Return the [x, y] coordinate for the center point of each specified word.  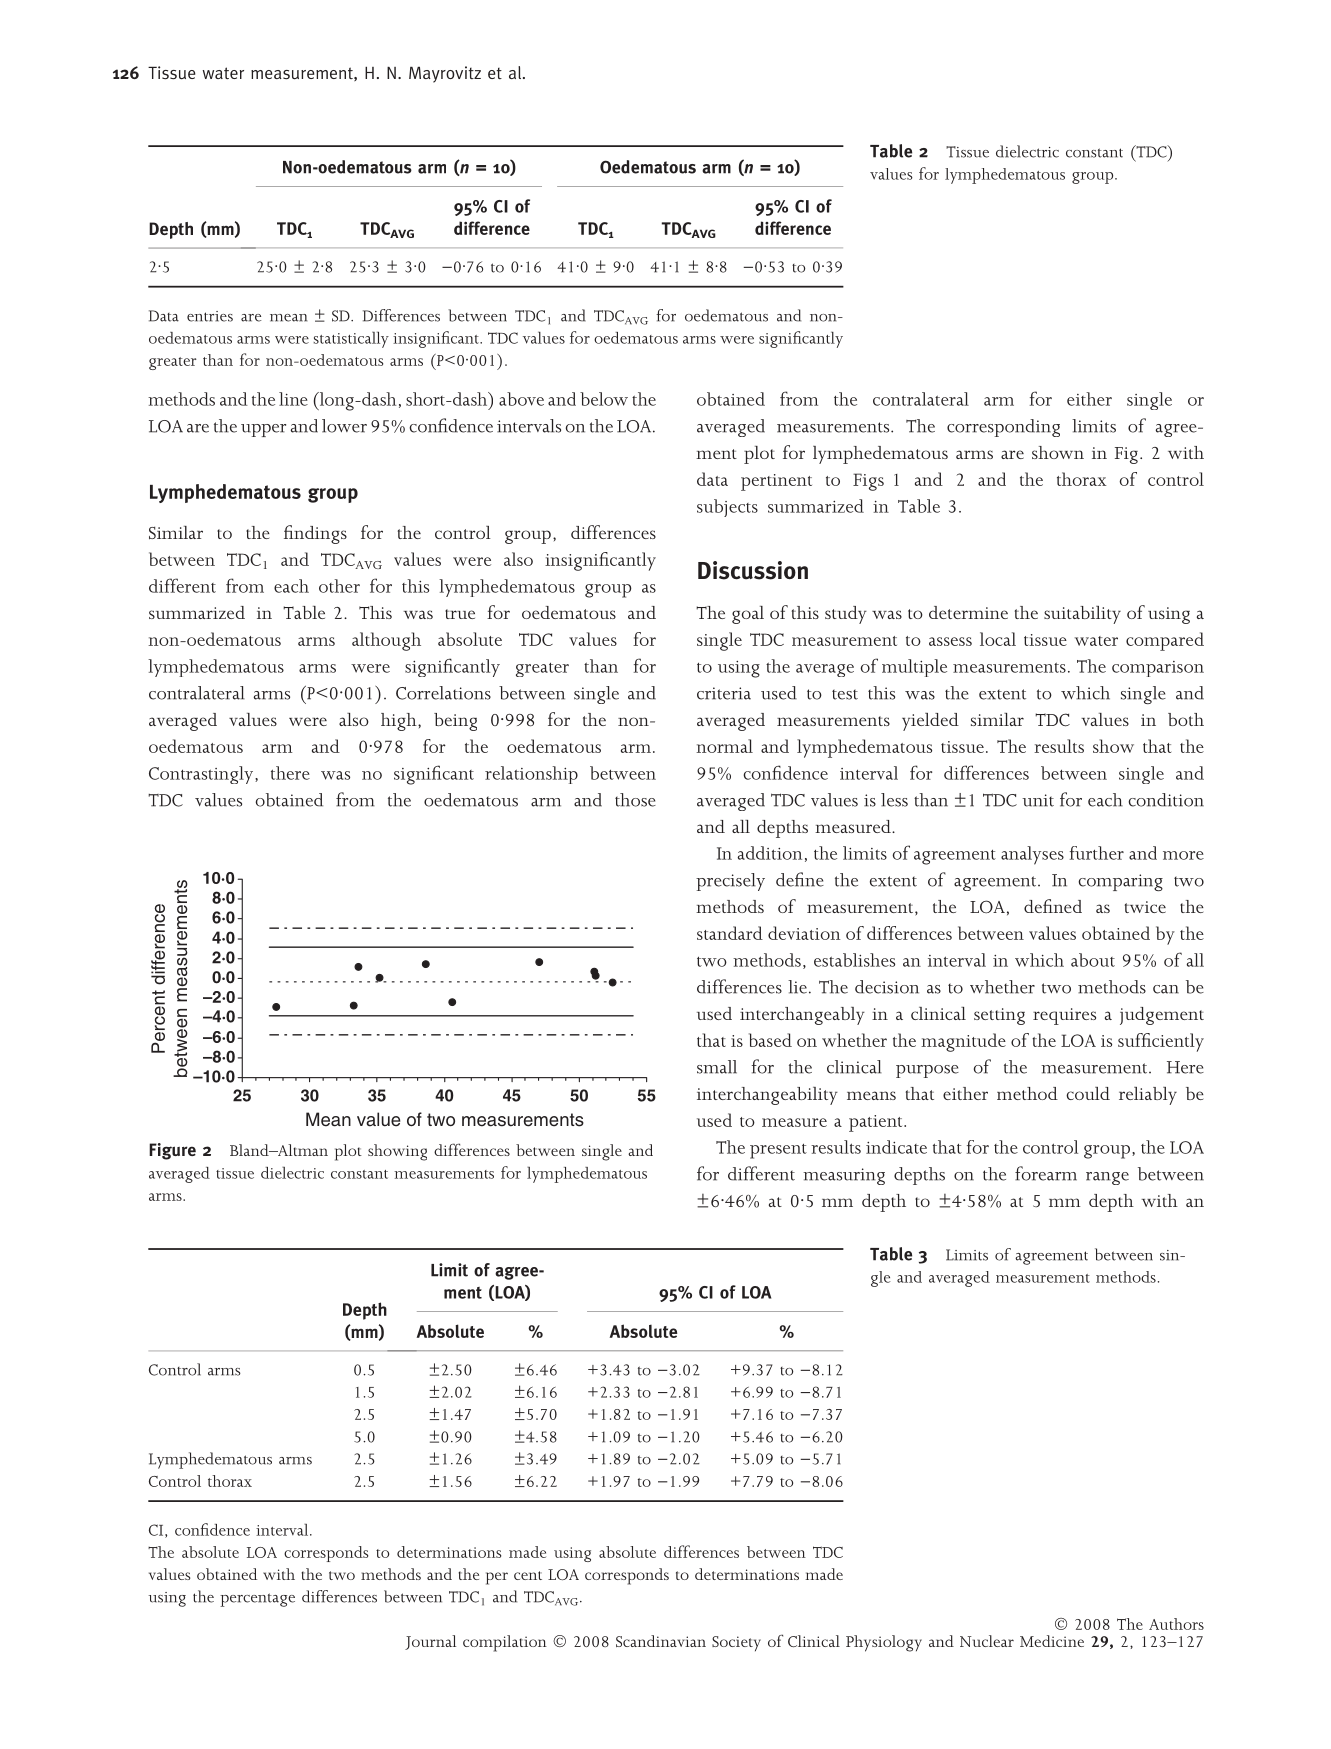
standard [730, 933]
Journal [430, 1642]
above [521, 399]
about [1093, 960]
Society [736, 1644]
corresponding [1003, 428]
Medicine [1052, 1641]
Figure [172, 1151]
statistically [351, 340]
